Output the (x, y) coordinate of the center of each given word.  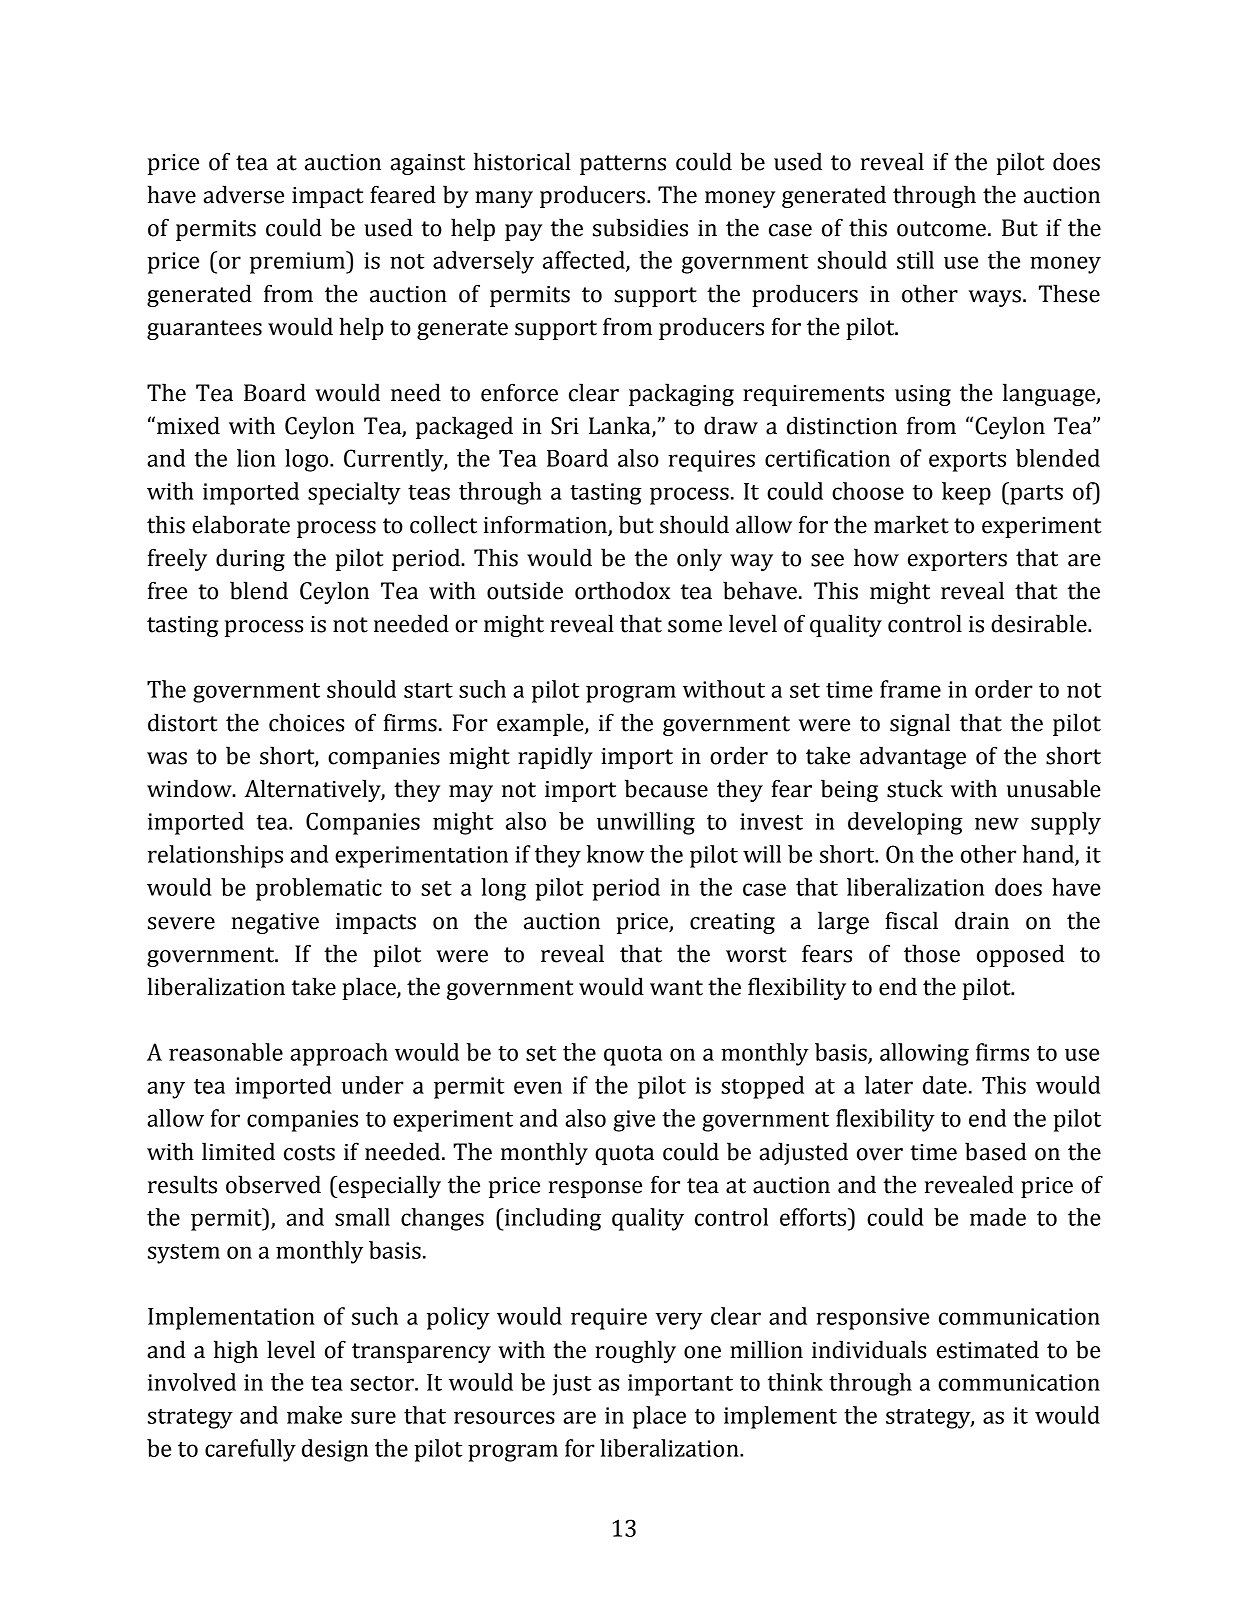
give (634, 1121)
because (666, 788)
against (427, 164)
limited (238, 1151)
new (997, 823)
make (314, 1415)
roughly (635, 1351)
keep (966, 493)
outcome (941, 229)
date (945, 1085)
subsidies (640, 227)
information (545, 524)
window (190, 788)
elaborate (241, 524)
